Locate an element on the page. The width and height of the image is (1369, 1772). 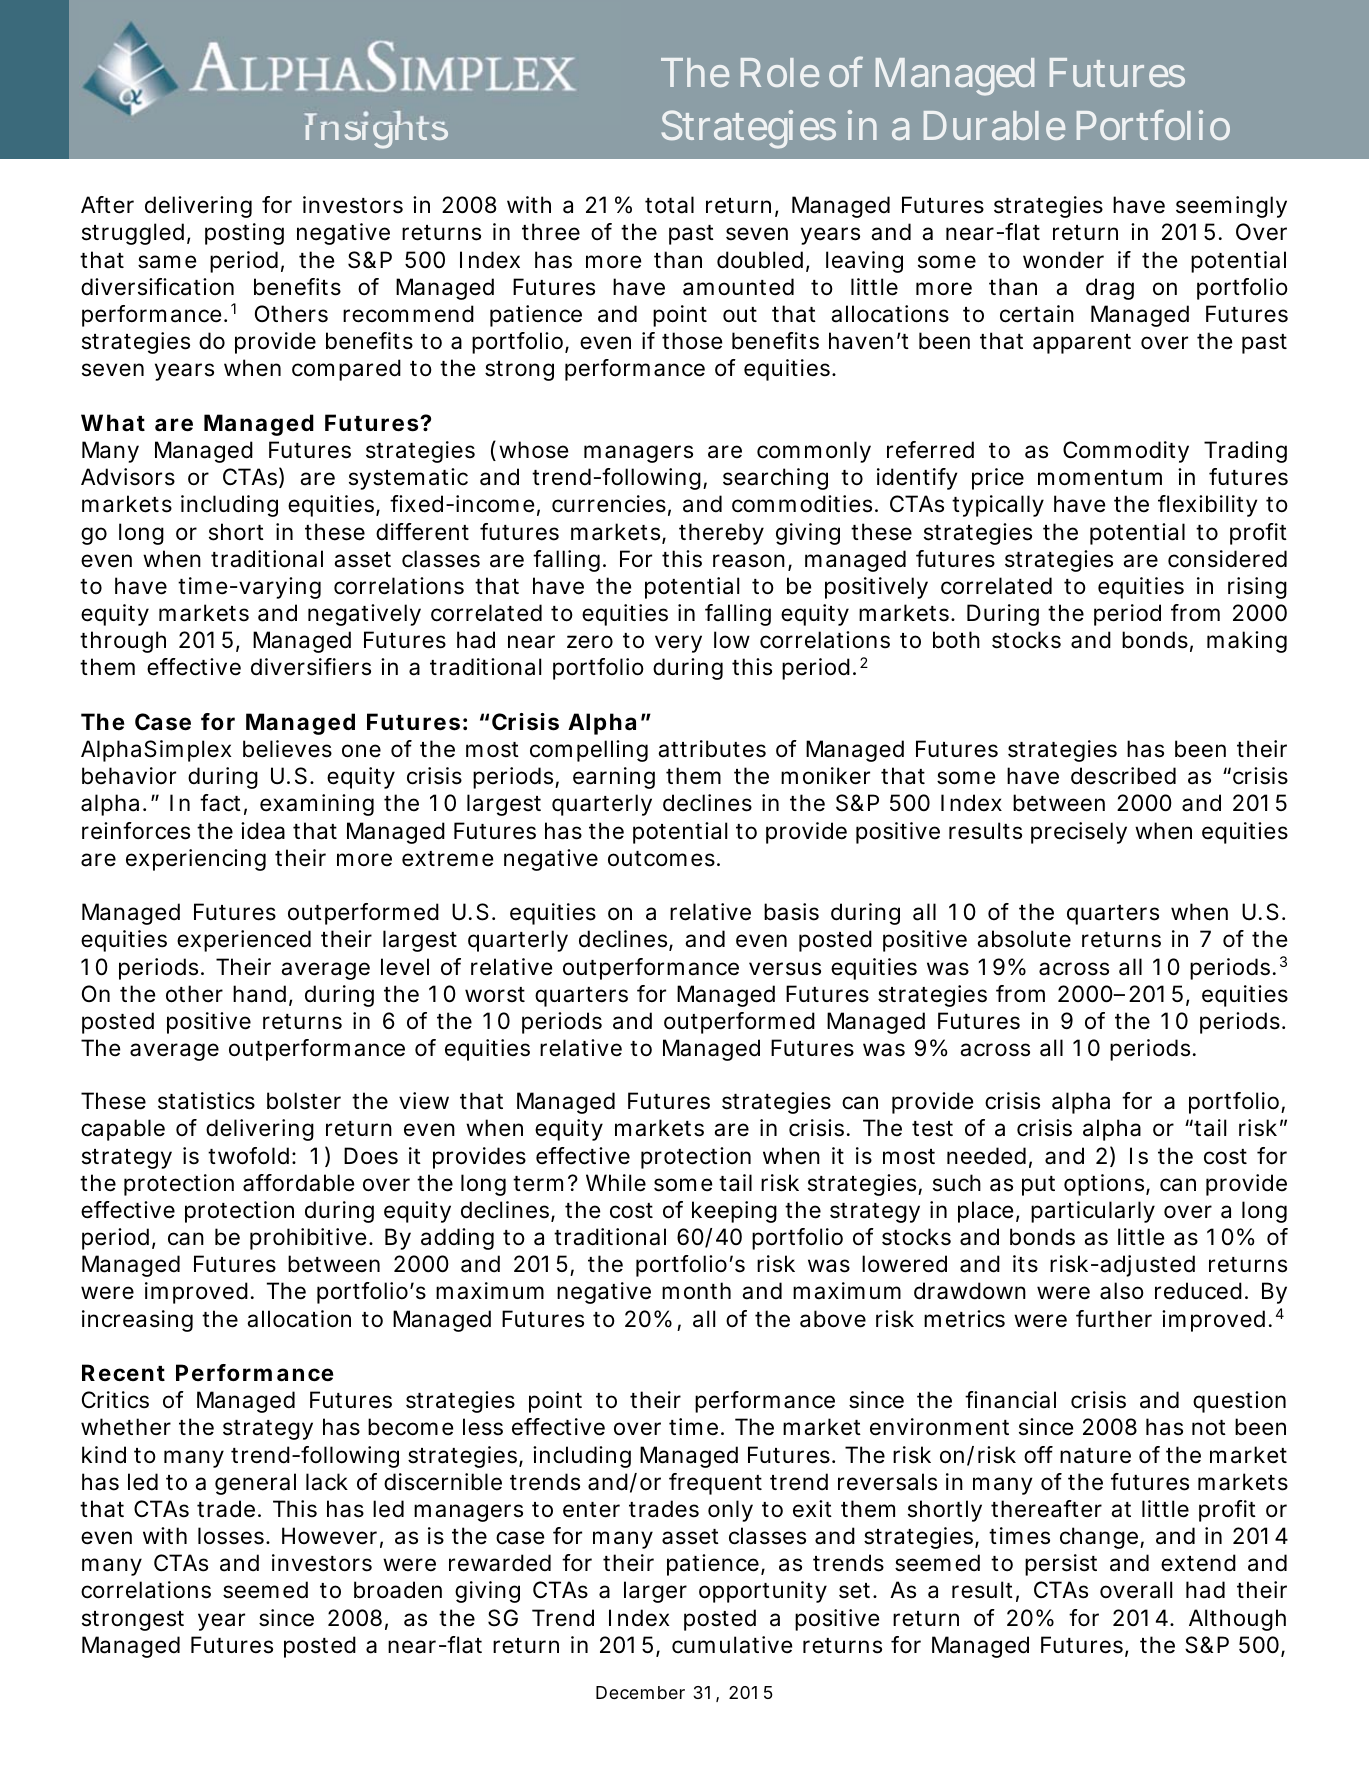
prohibitive is located at coordinates (310, 1239).
